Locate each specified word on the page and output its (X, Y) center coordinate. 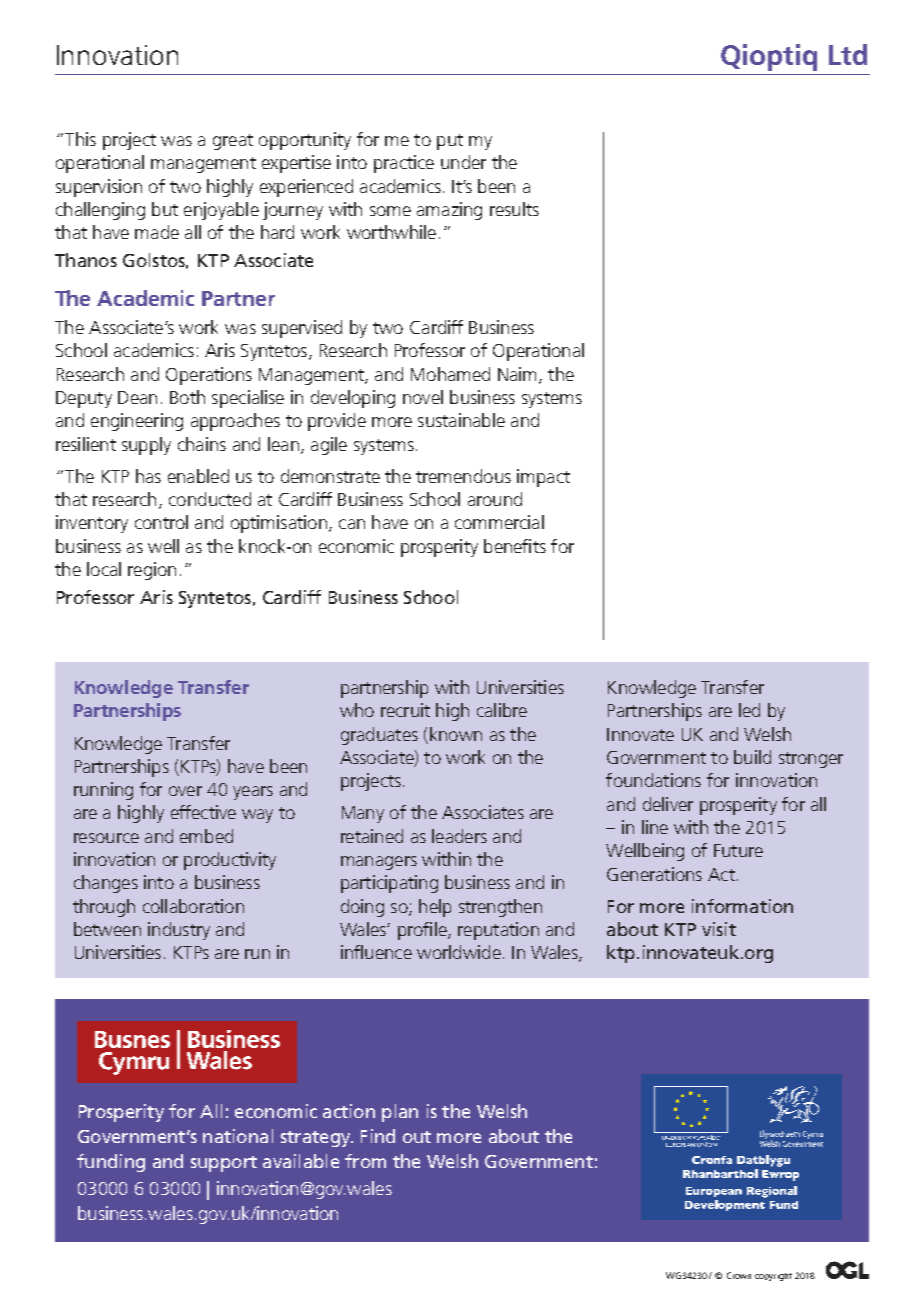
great (233, 142)
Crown (739, 1275)
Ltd (848, 54)
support (224, 1164)
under (463, 162)
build (752, 757)
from (365, 1161)
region (152, 571)
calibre (502, 710)
